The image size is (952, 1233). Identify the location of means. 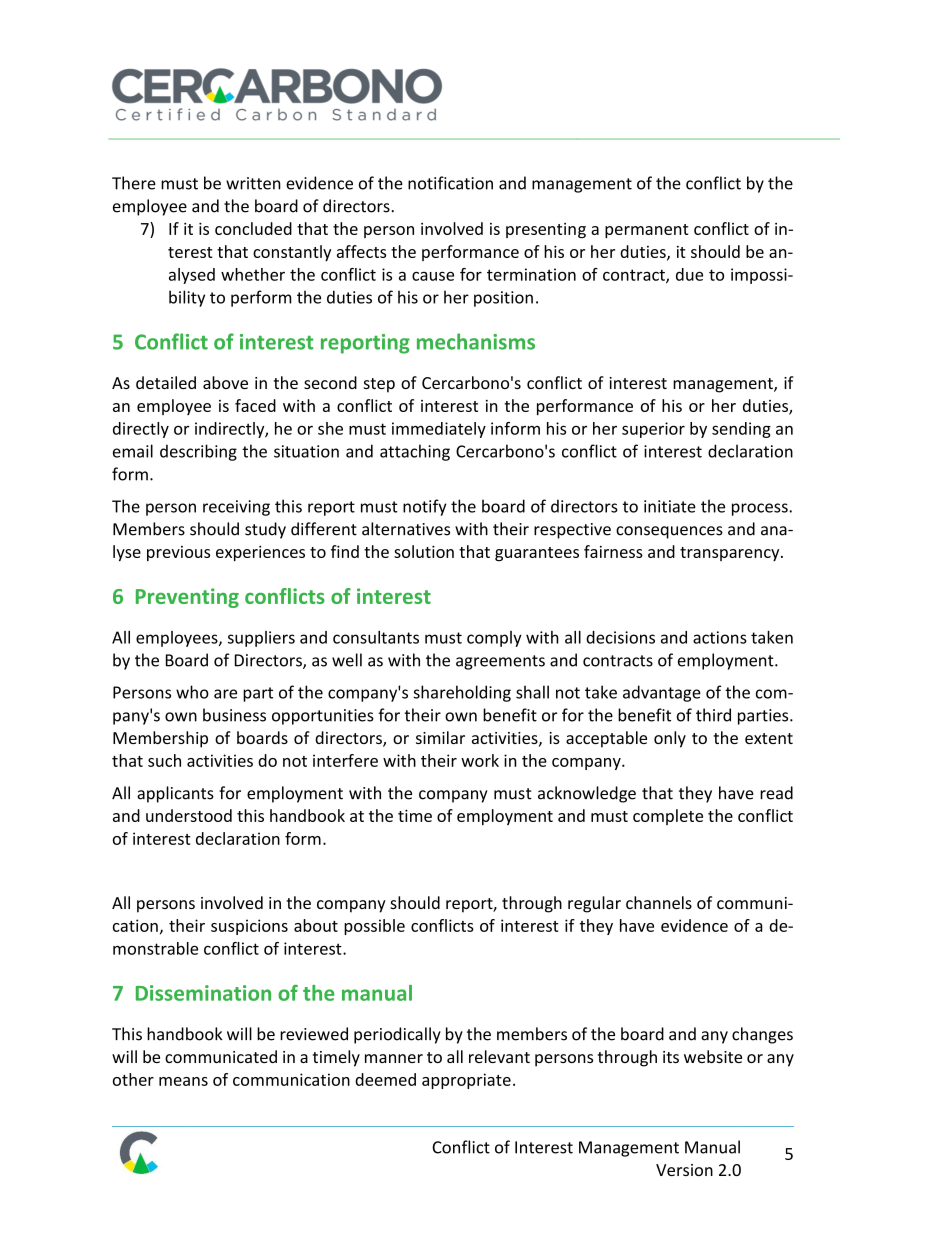
(183, 1081).
